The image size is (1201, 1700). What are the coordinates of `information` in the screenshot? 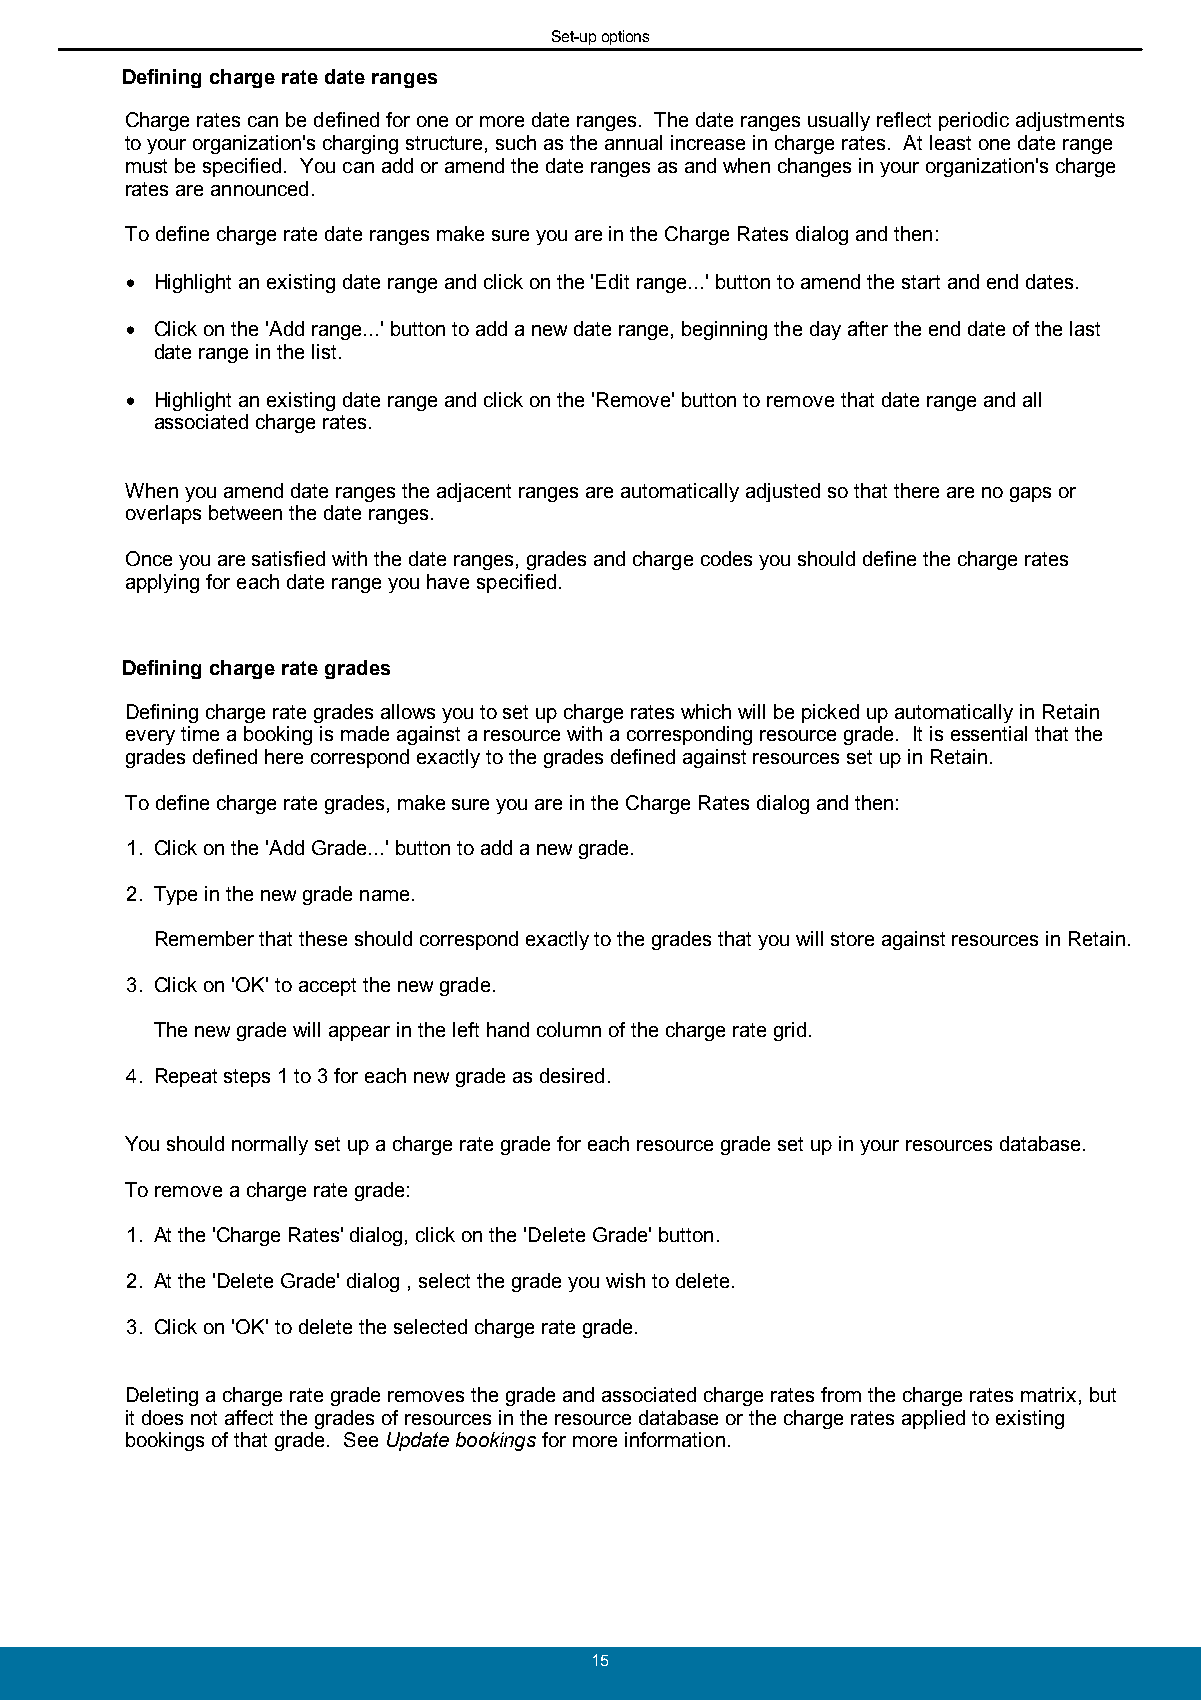 It's located at (675, 1439).
